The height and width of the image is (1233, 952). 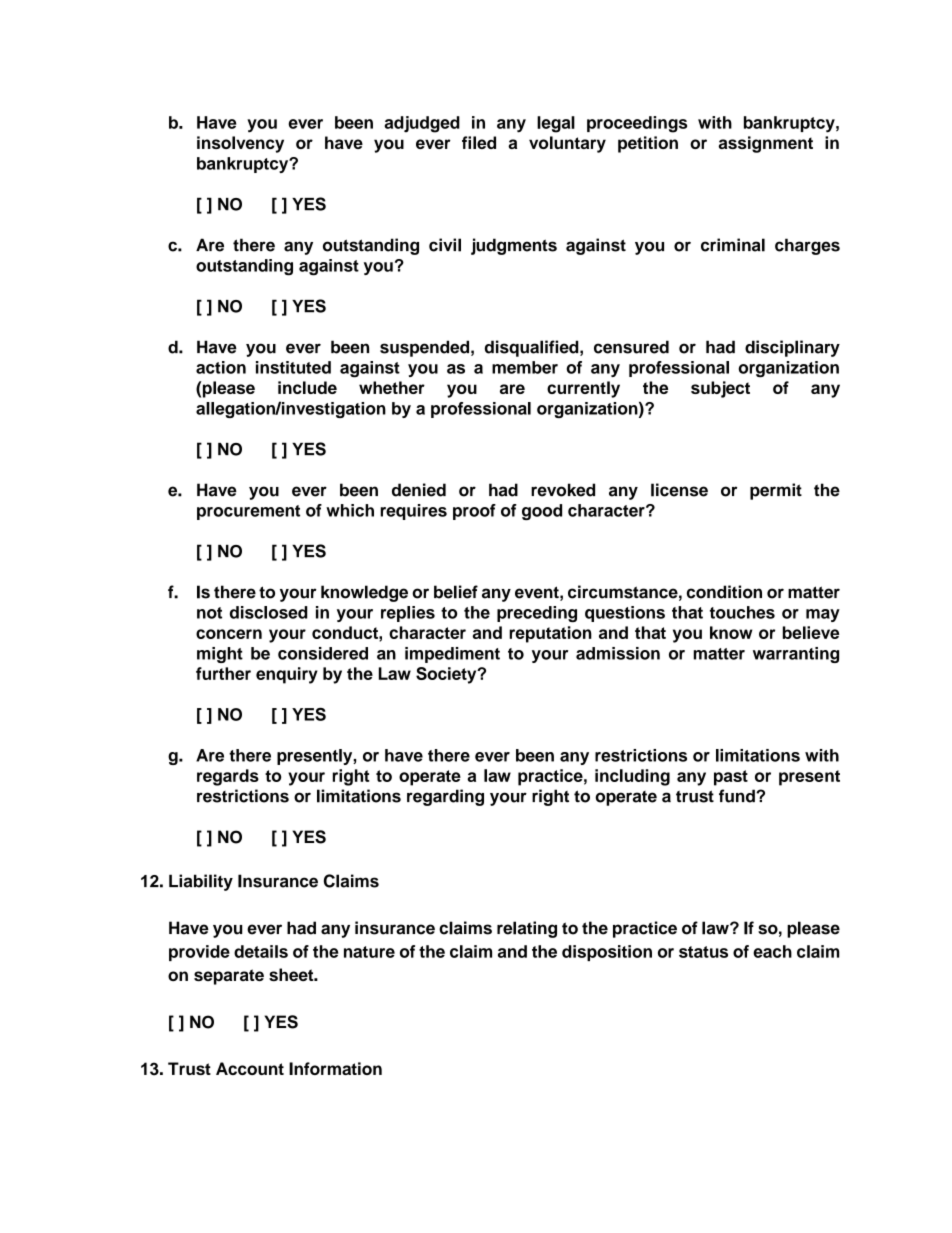 What do you see at coordinates (250, 1068) in the image?
I see `Account` at bounding box center [250, 1068].
